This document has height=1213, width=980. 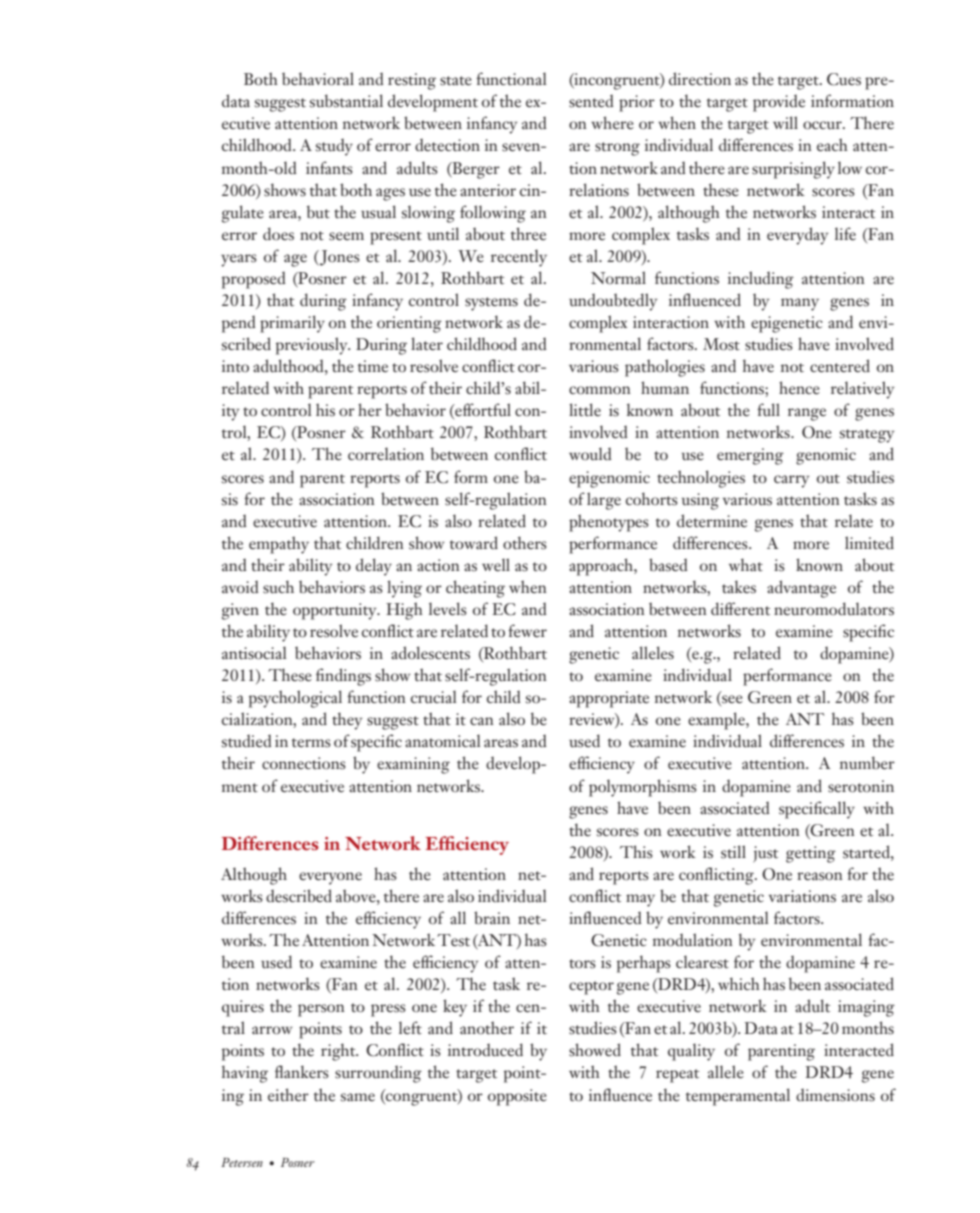 I want to click on advantage, so click(x=801, y=589).
